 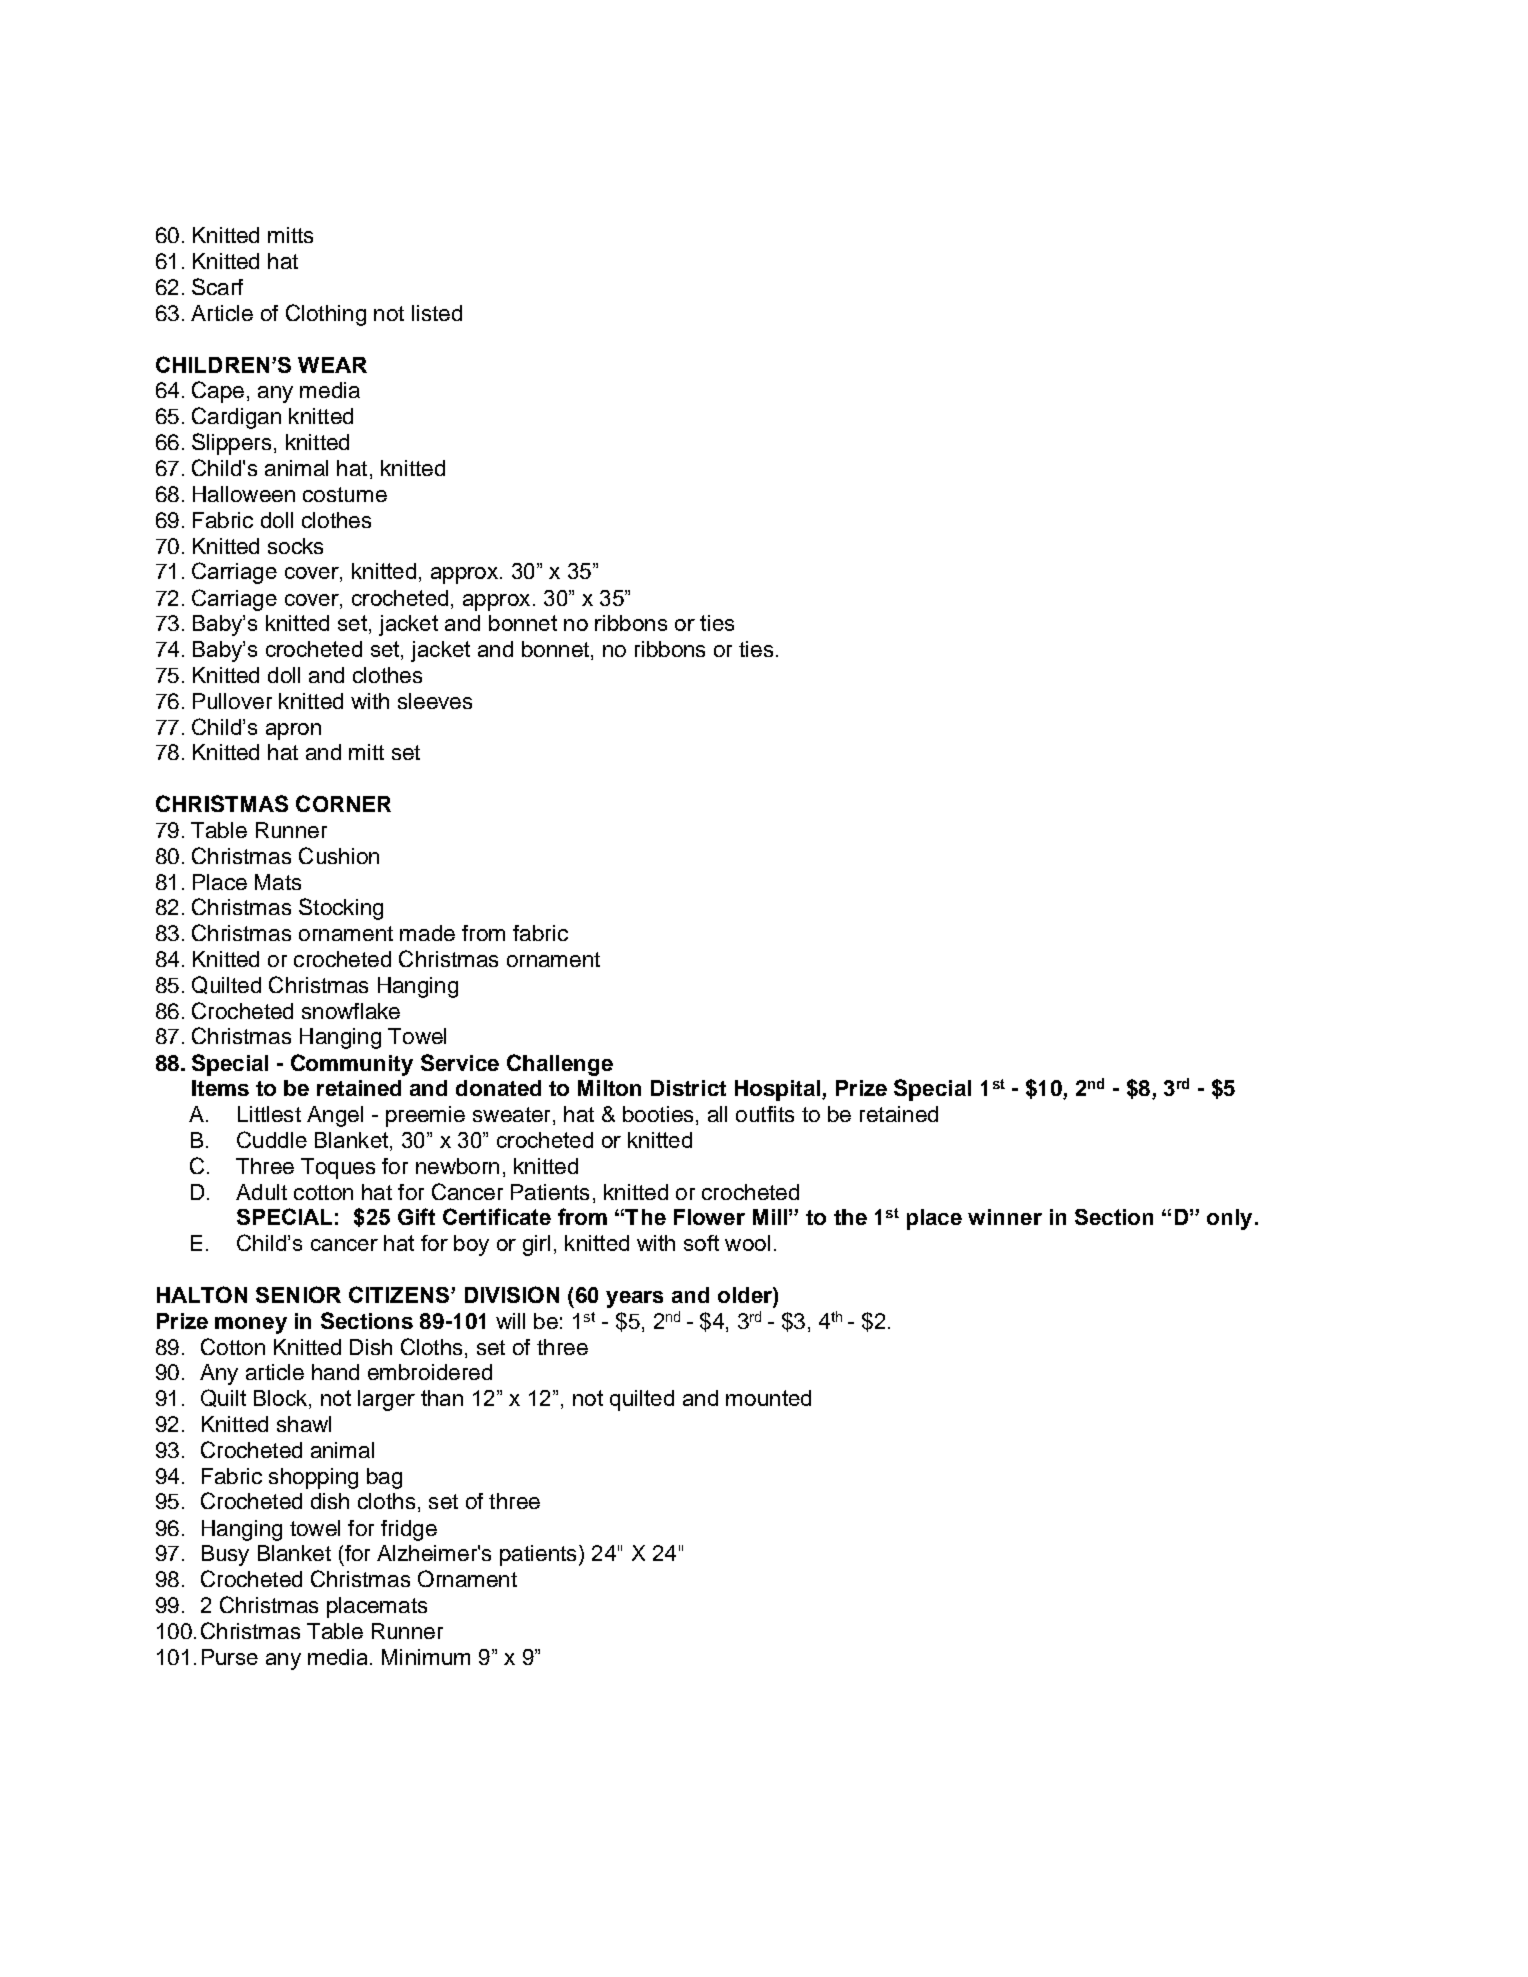 I want to click on Clothing, so click(x=326, y=315).
